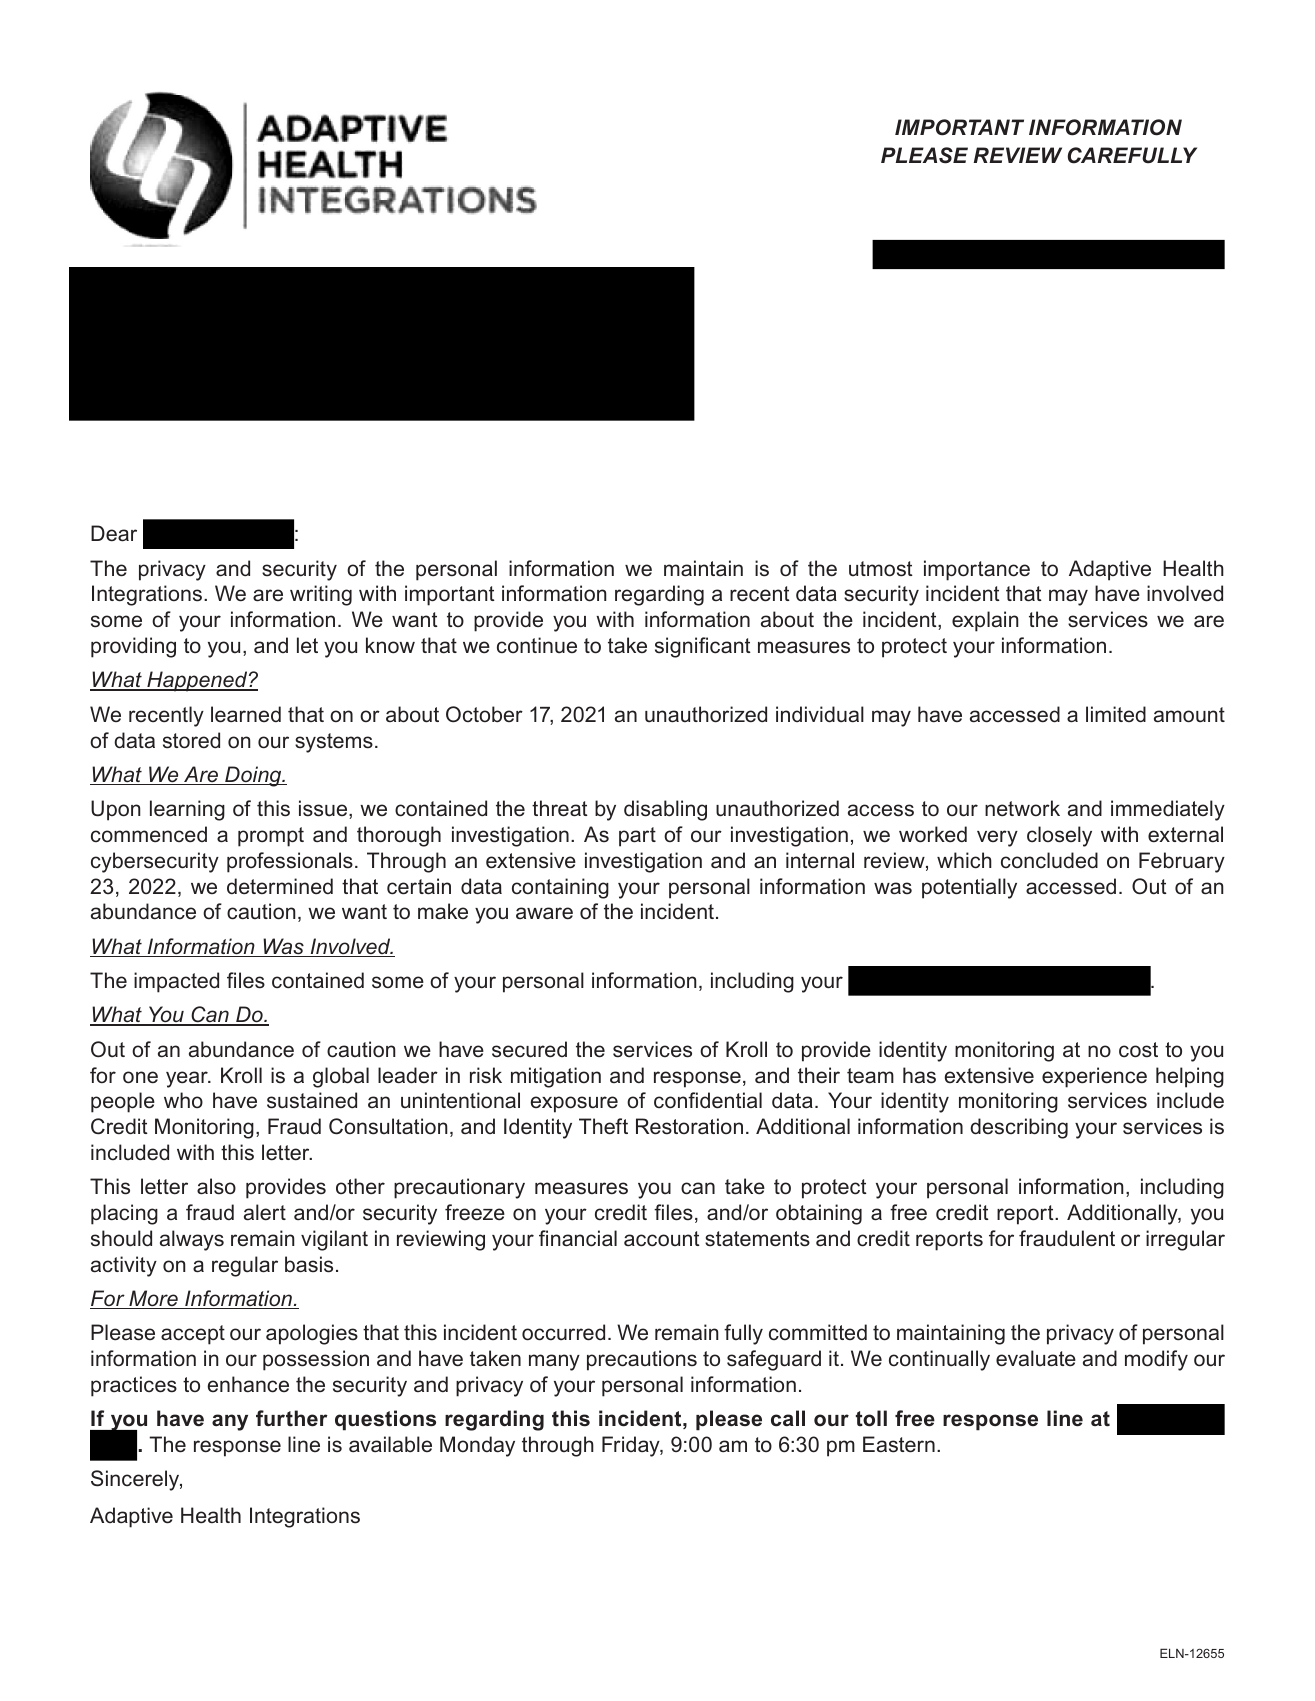 The width and height of the document is (1315, 1701). What do you see at coordinates (321, 595) in the document?
I see `writing` at bounding box center [321, 595].
